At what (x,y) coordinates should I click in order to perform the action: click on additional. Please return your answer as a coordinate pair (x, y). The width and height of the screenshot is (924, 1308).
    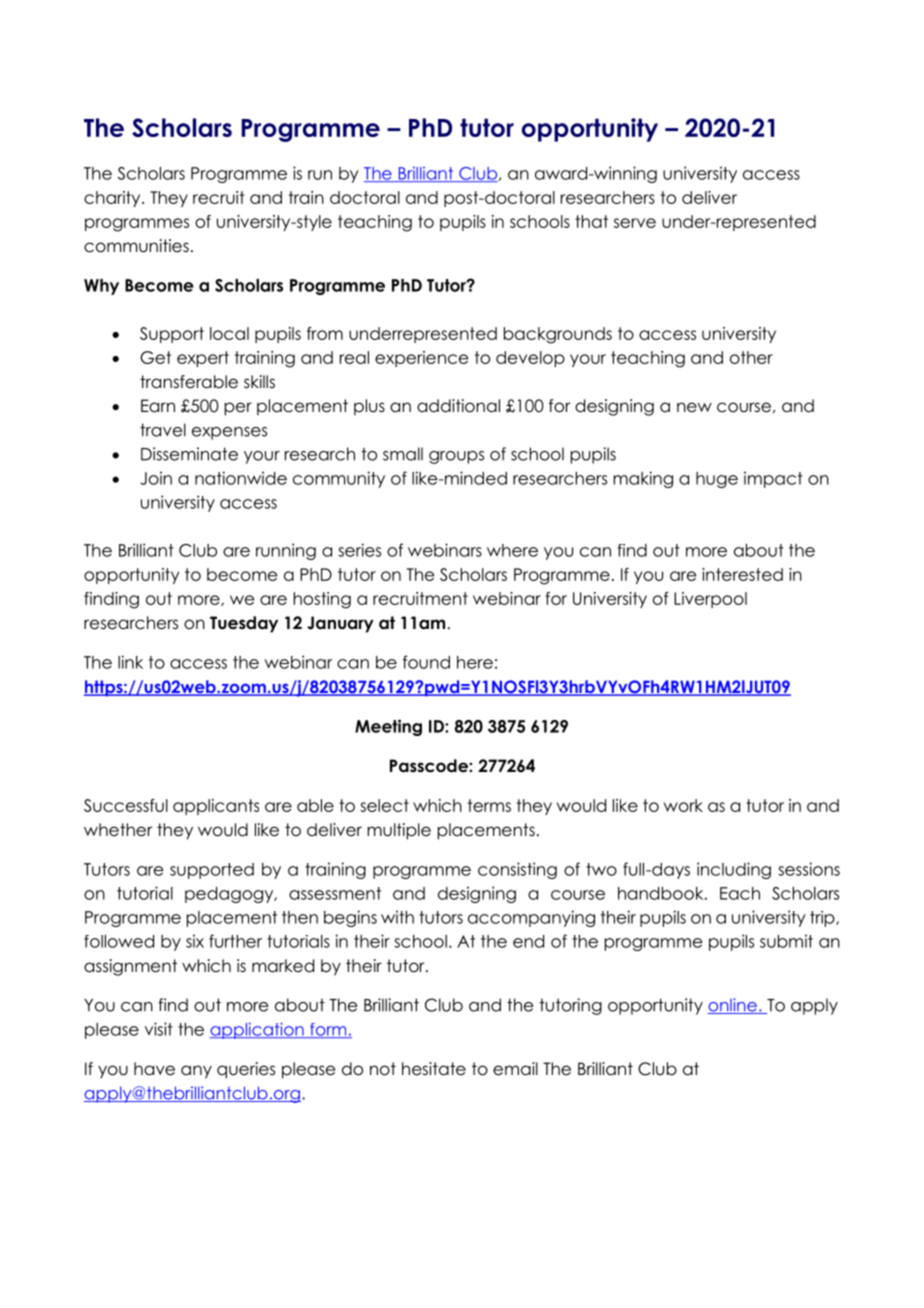
    Looking at the image, I should click on (458, 406).
